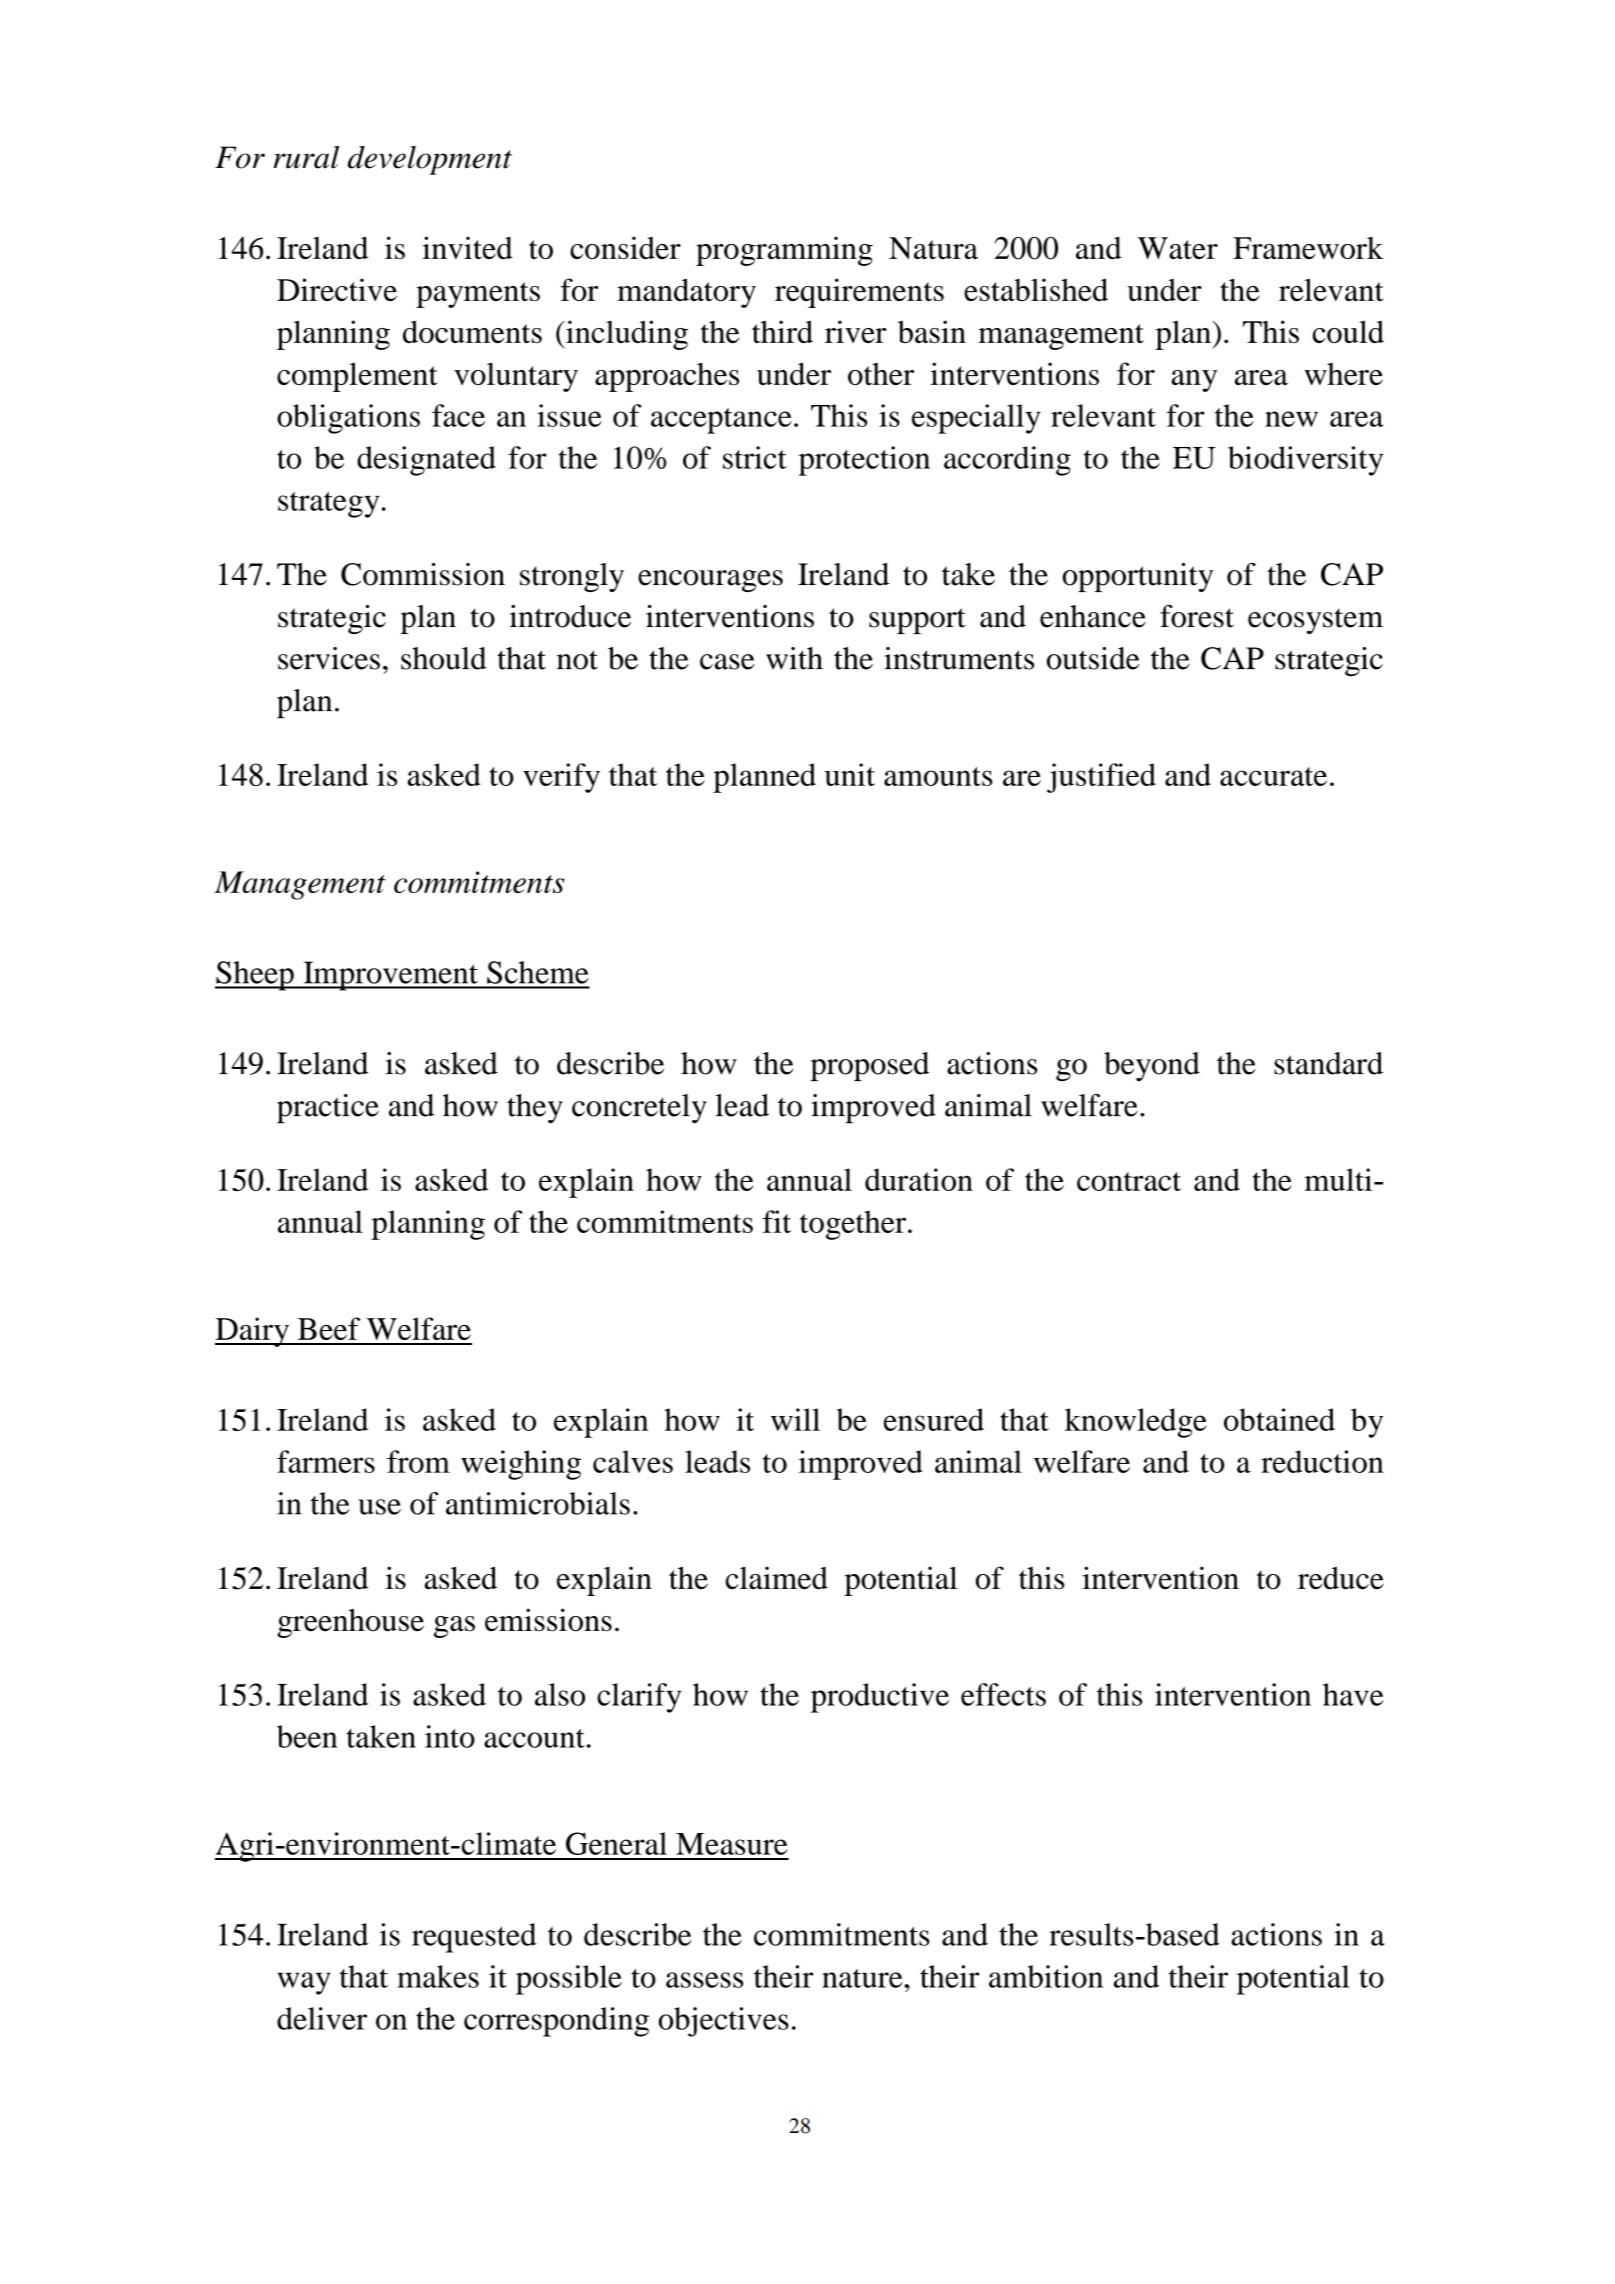 Image resolution: width=1615 pixels, height=2284 pixels. I want to click on development, so click(430, 160).
